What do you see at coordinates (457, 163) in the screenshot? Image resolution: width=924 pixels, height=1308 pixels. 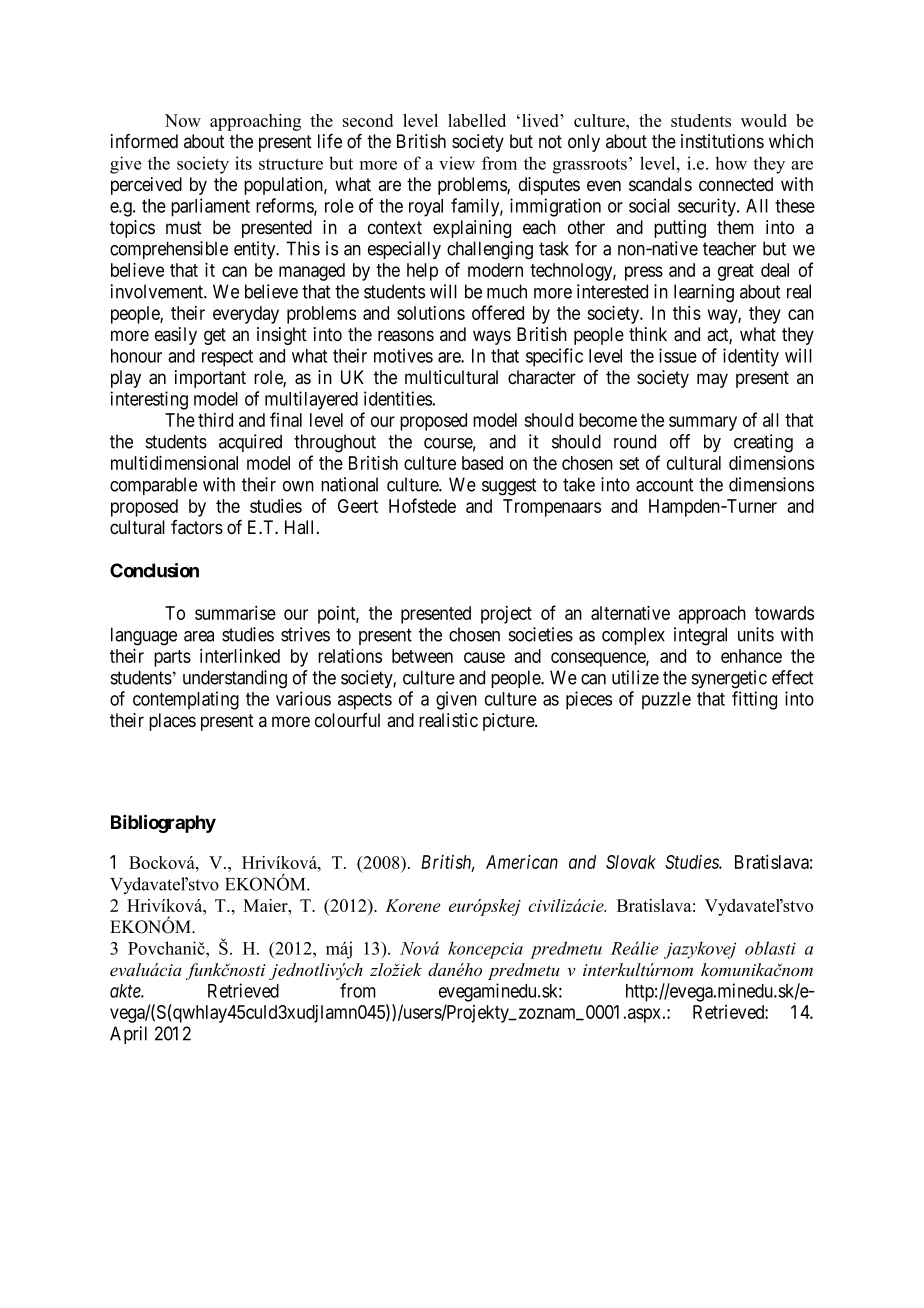 I see `view` at bounding box center [457, 163].
